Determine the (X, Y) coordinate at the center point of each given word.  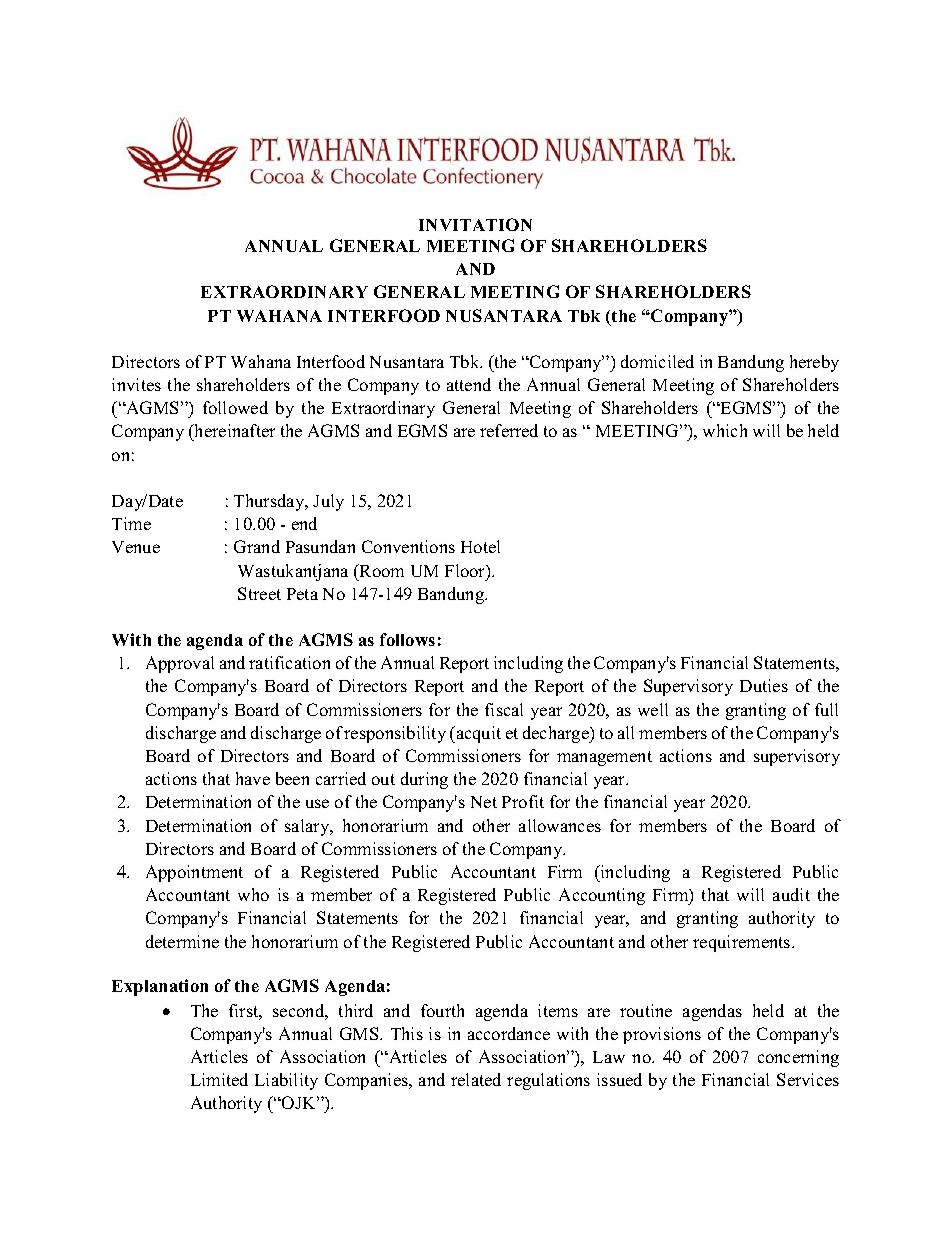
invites (136, 384)
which (725, 430)
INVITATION (475, 224)
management (604, 758)
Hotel (480, 546)
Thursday (270, 502)
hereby (814, 363)
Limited (219, 1079)
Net (484, 802)
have (253, 778)
